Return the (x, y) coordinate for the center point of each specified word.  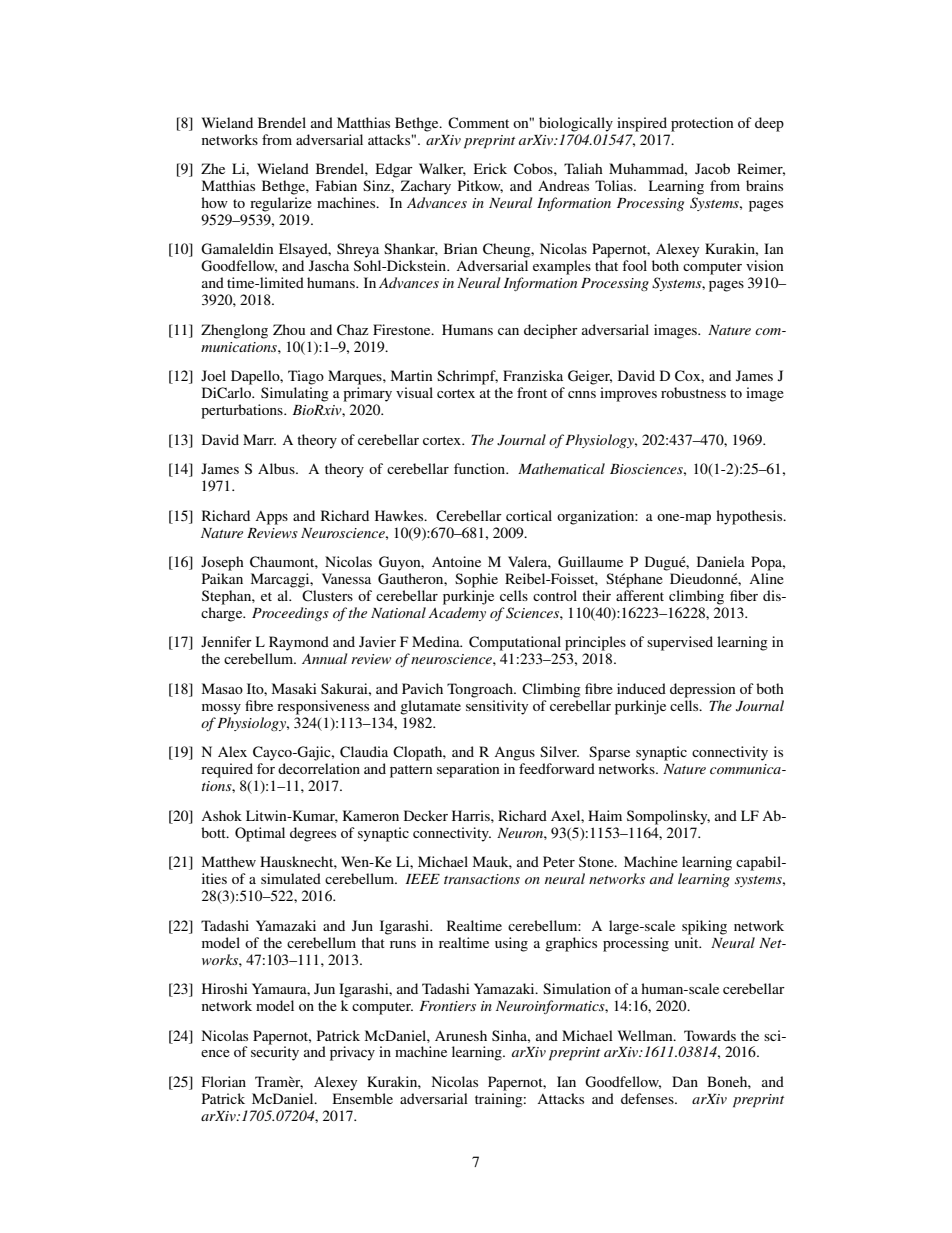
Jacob (712, 168)
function (481, 468)
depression (703, 690)
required (227, 770)
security (275, 1052)
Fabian (336, 185)
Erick (490, 168)
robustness (693, 392)
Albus (277, 468)
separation (468, 770)
